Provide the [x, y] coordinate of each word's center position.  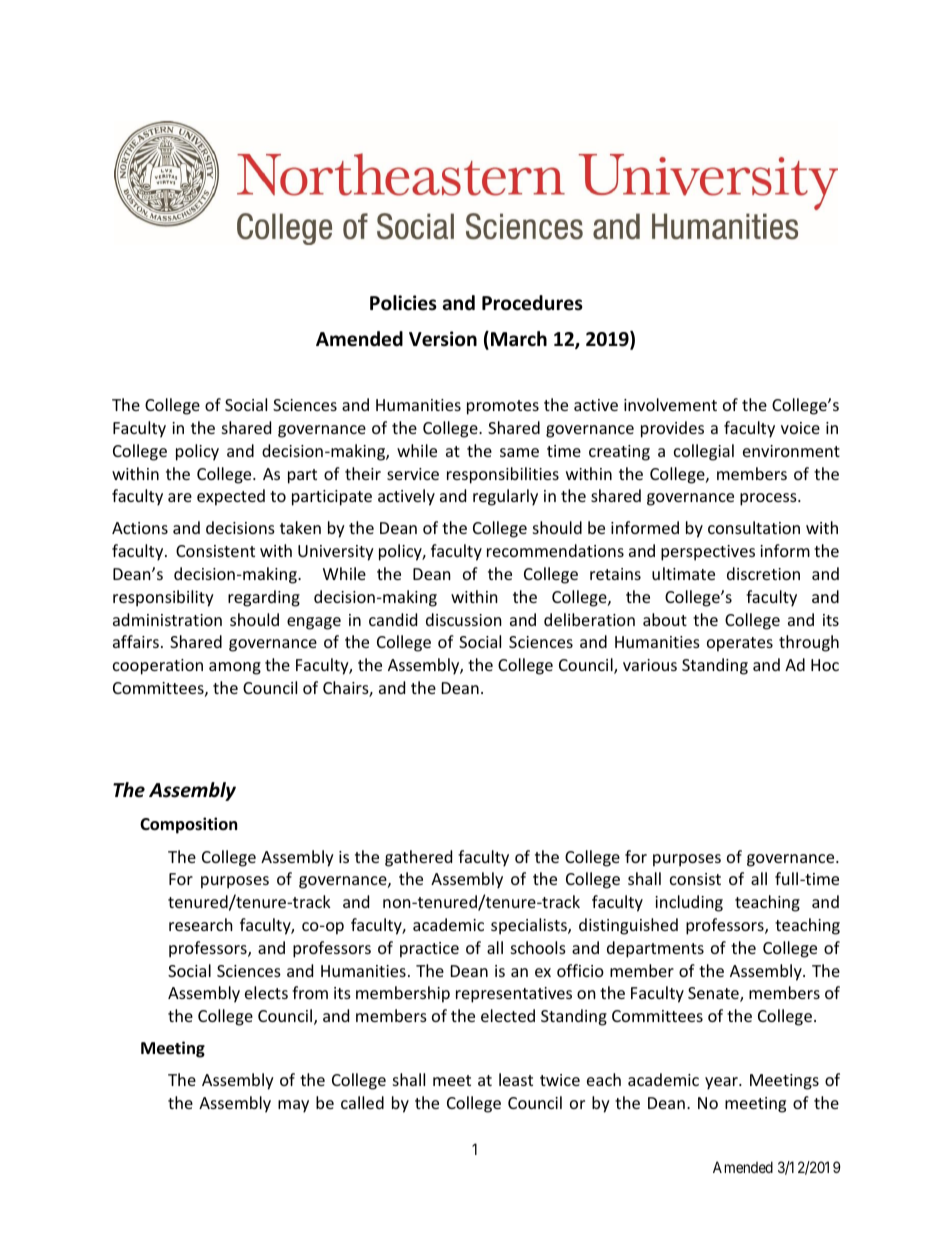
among [235, 668]
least [516, 1079]
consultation [754, 527]
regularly [505, 497]
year [722, 1083]
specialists [530, 926]
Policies [403, 303]
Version [443, 339]
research [201, 924]
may [293, 1106]
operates [740, 644]
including [689, 903]
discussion [464, 619]
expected [231, 497]
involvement [670, 404]
